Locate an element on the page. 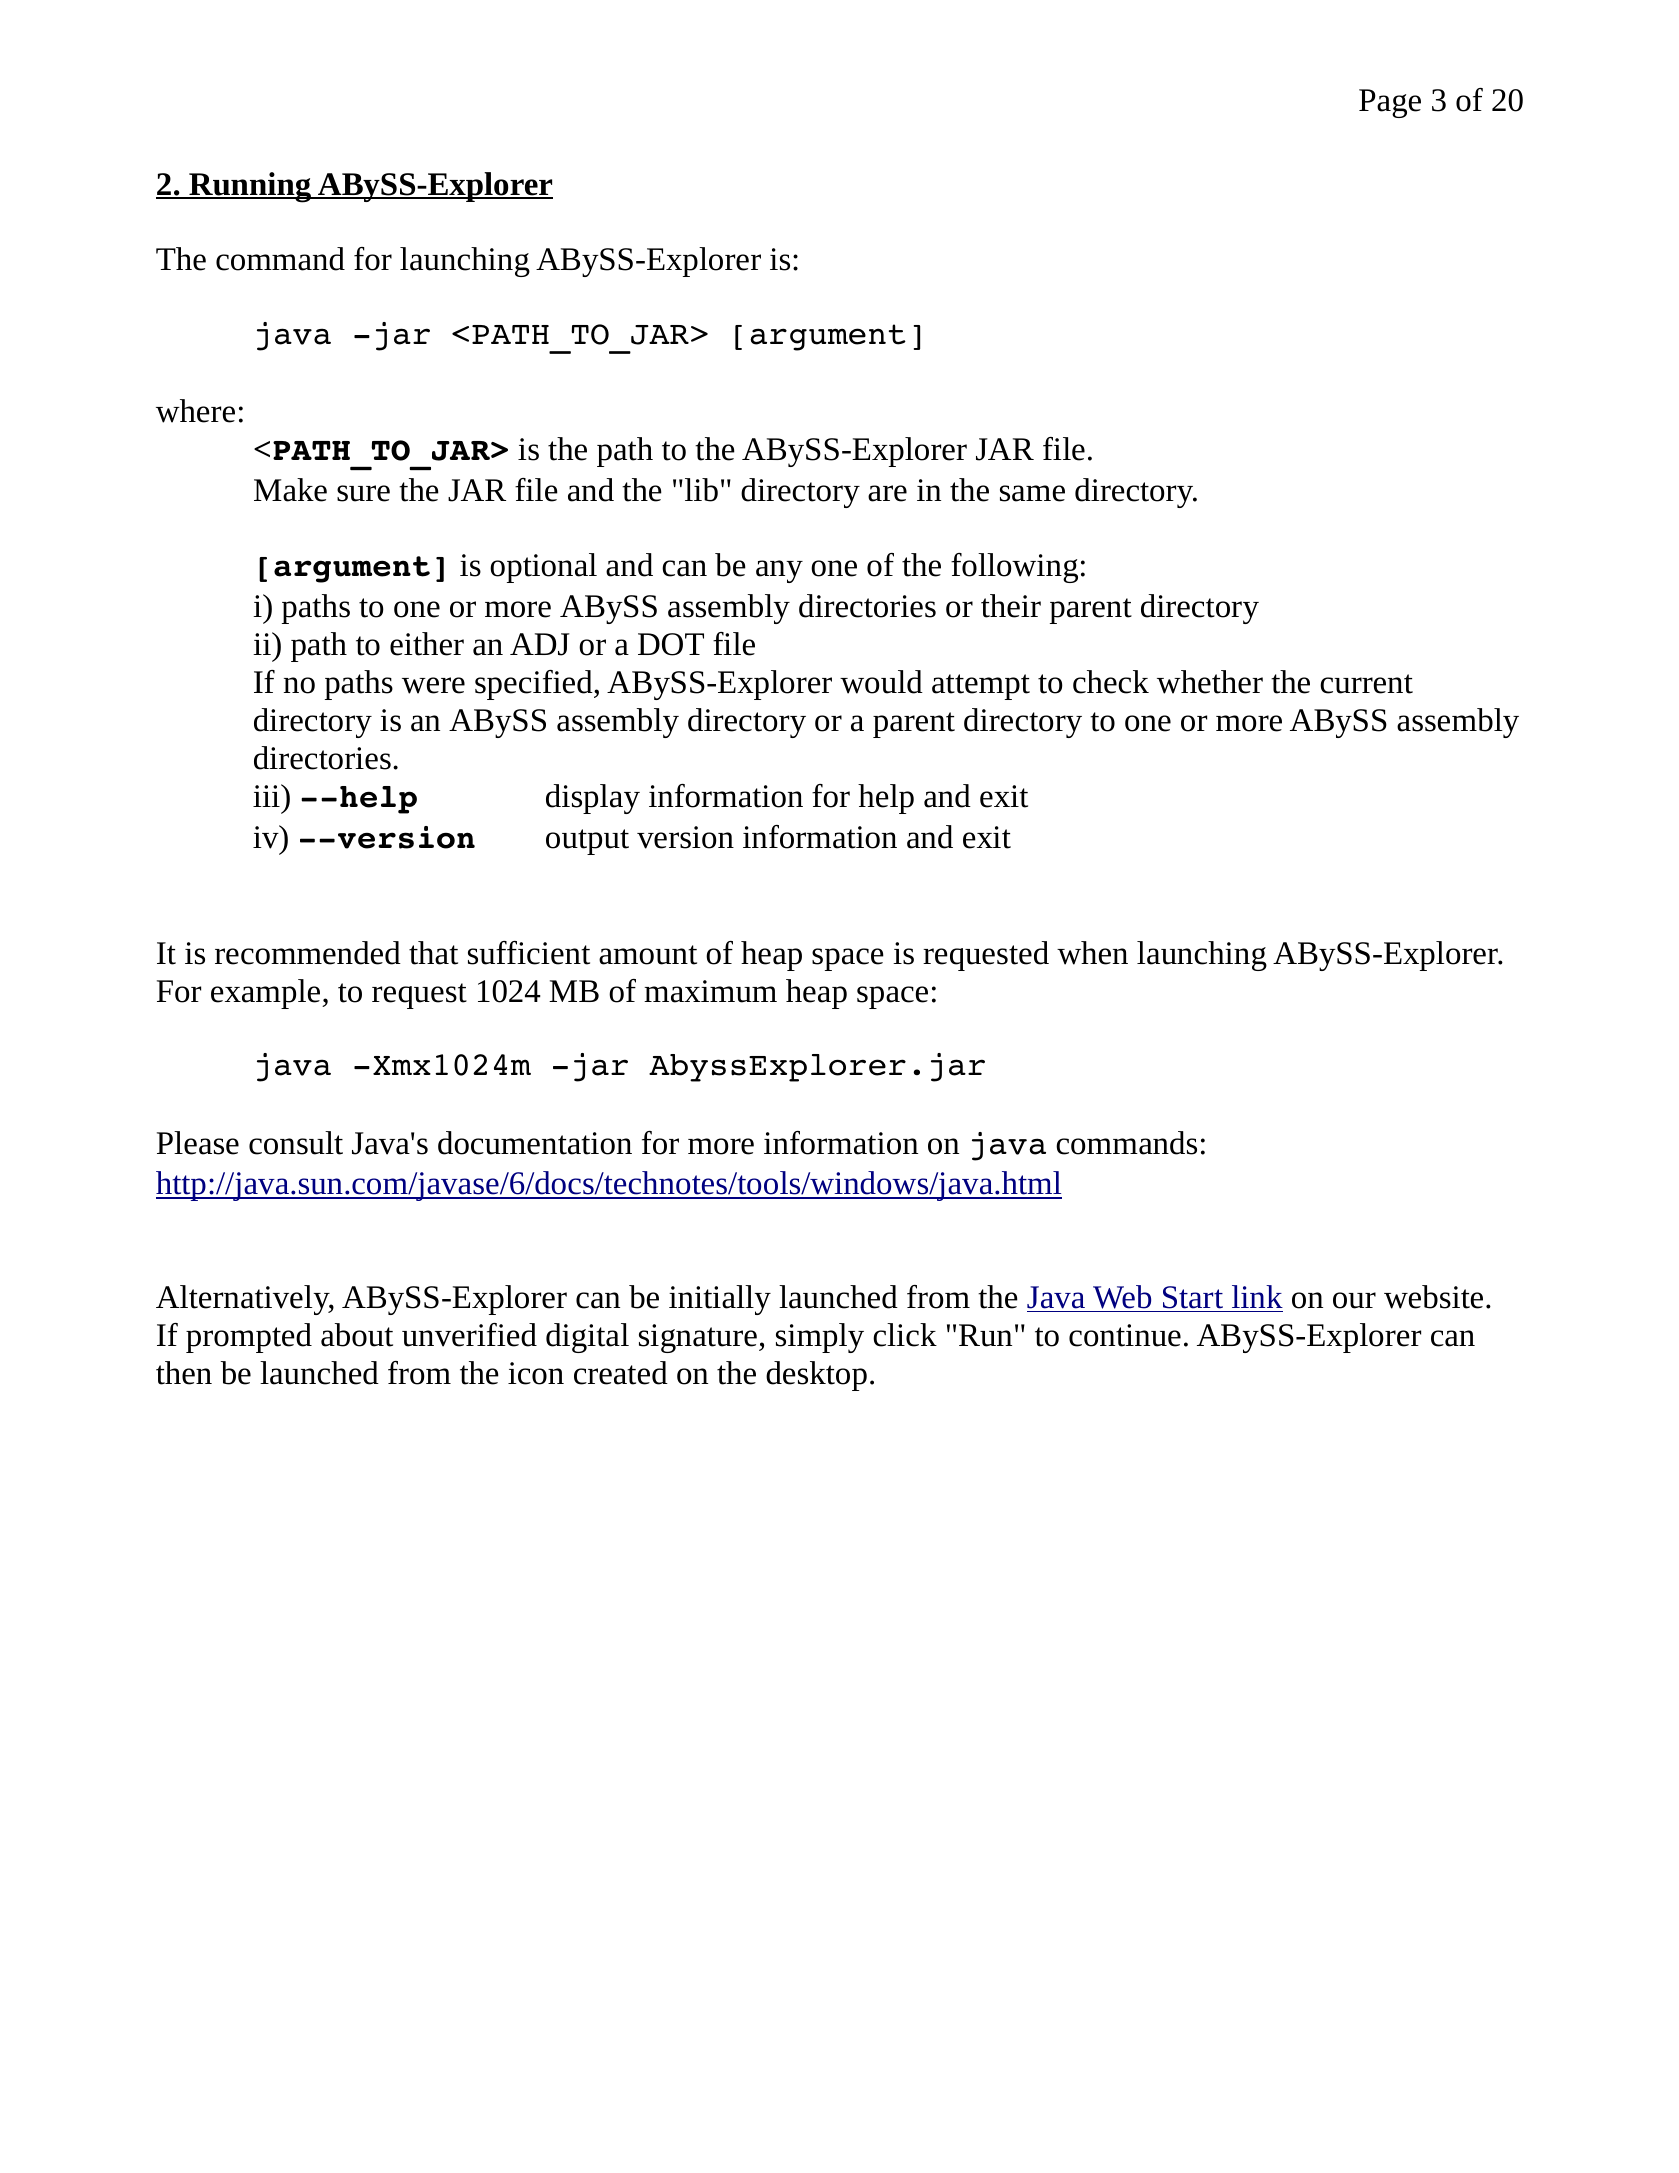  Running is located at coordinates (250, 187).
